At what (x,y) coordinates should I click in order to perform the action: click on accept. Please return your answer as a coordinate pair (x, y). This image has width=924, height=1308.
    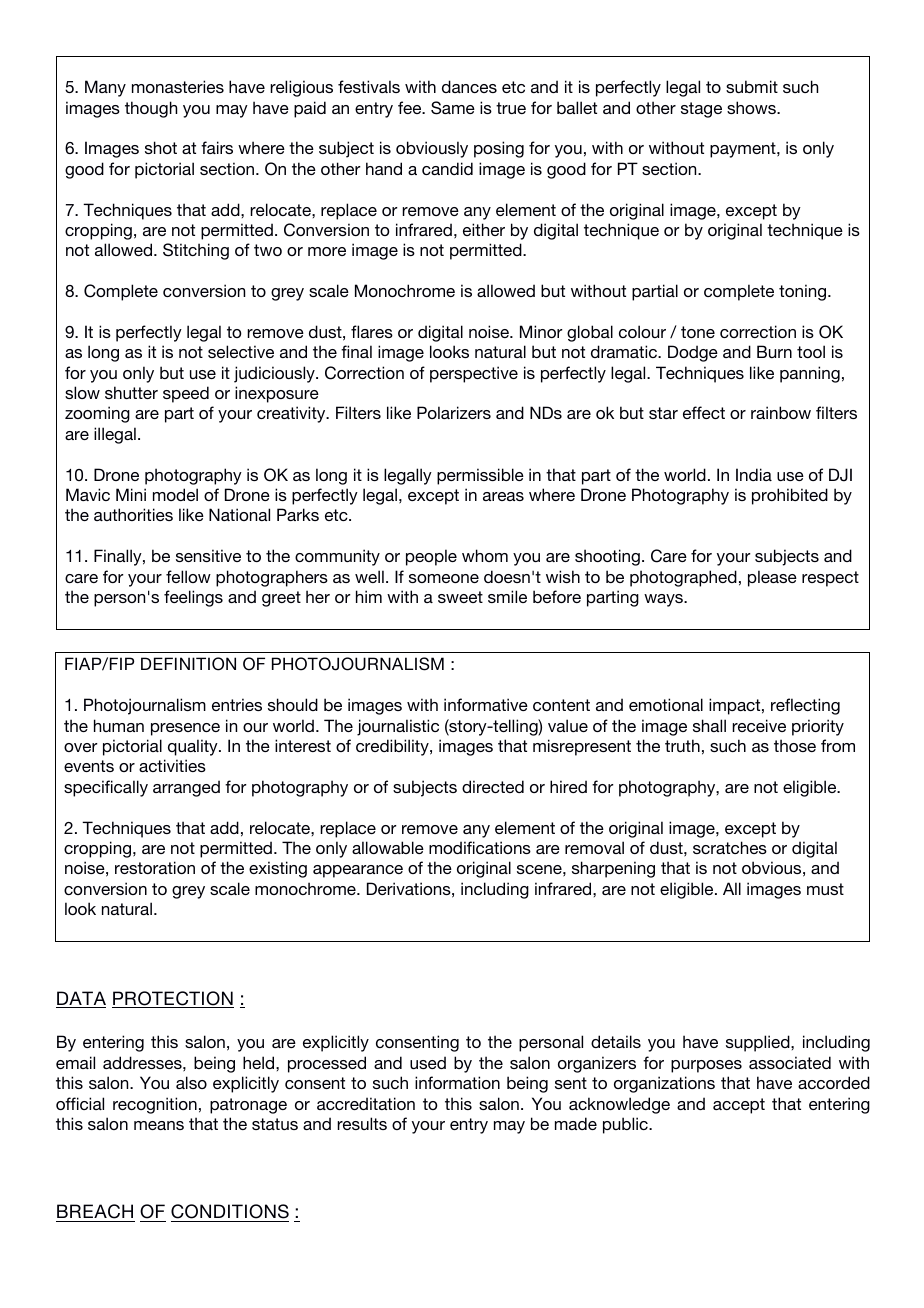
    Looking at the image, I should click on (739, 1106).
